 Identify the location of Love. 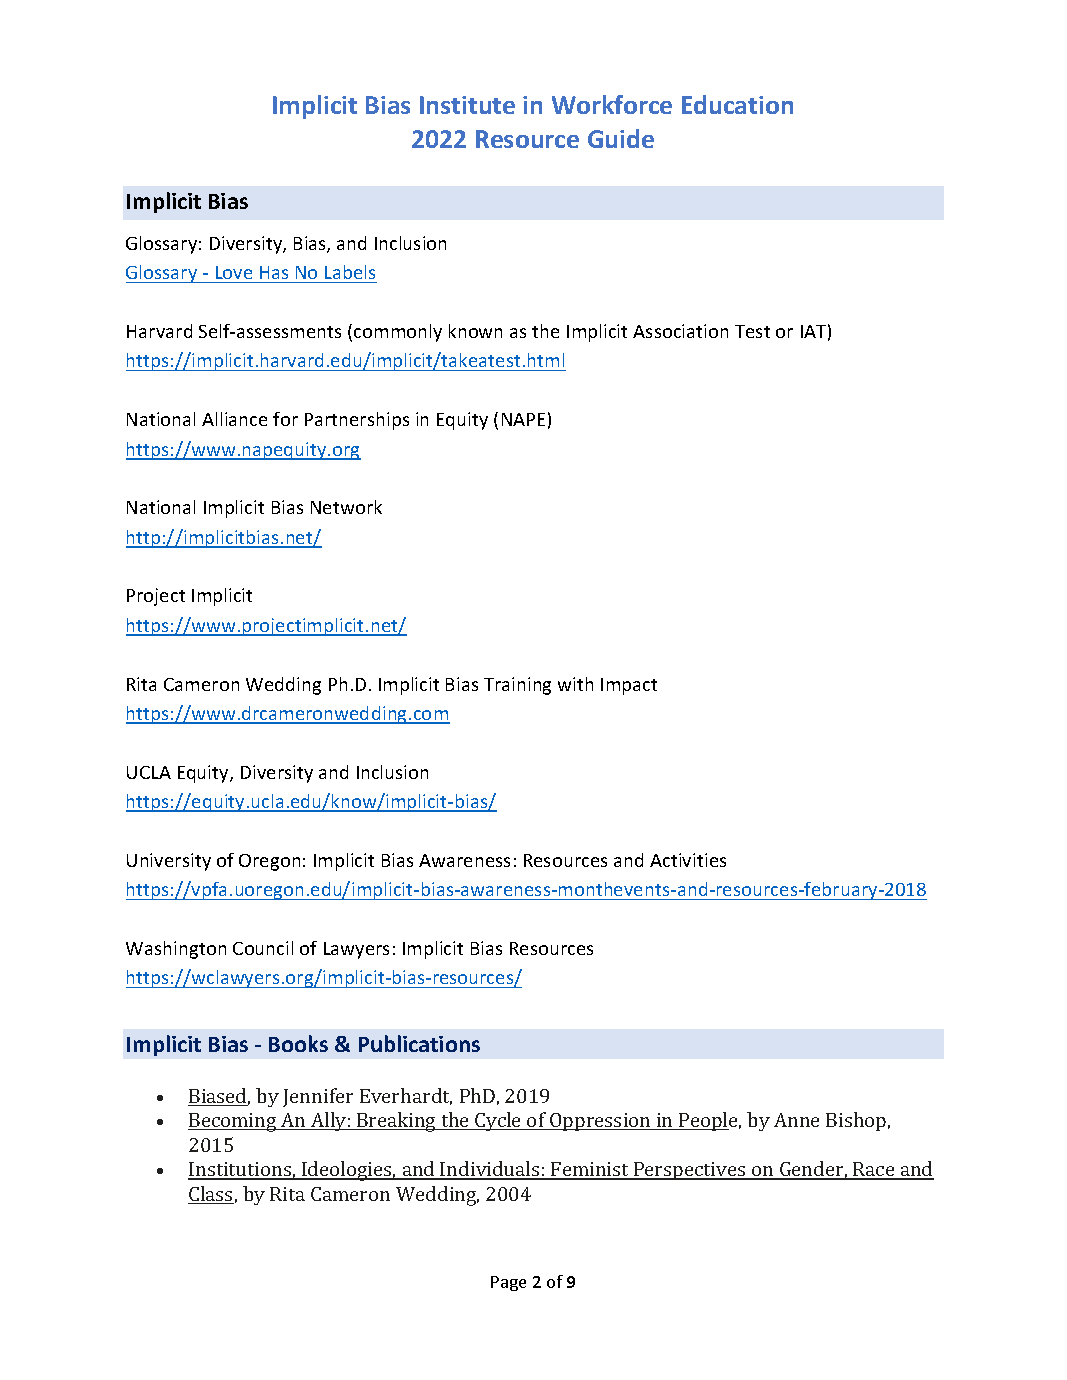
(234, 272).
